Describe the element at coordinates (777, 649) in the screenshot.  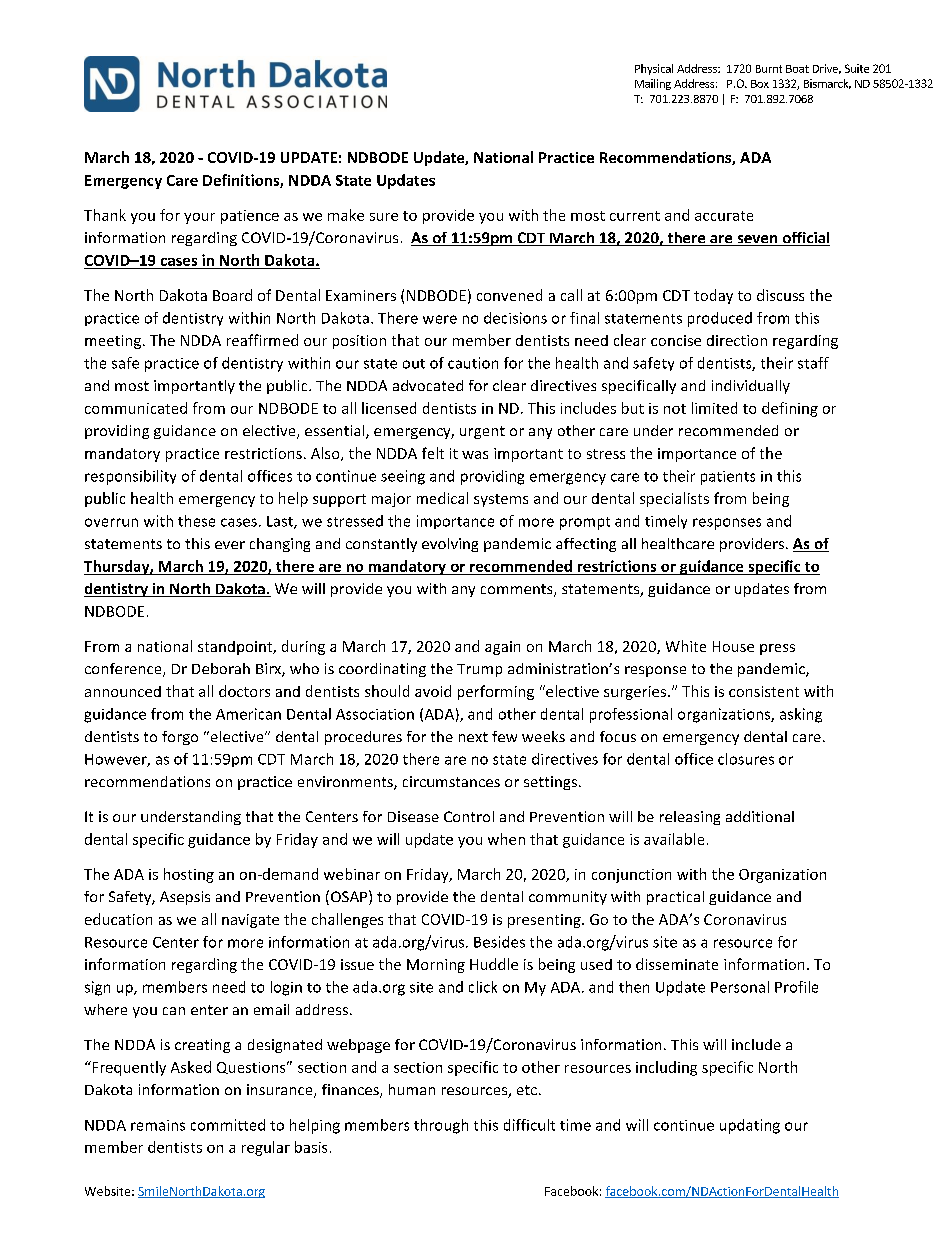
I see `press` at that location.
